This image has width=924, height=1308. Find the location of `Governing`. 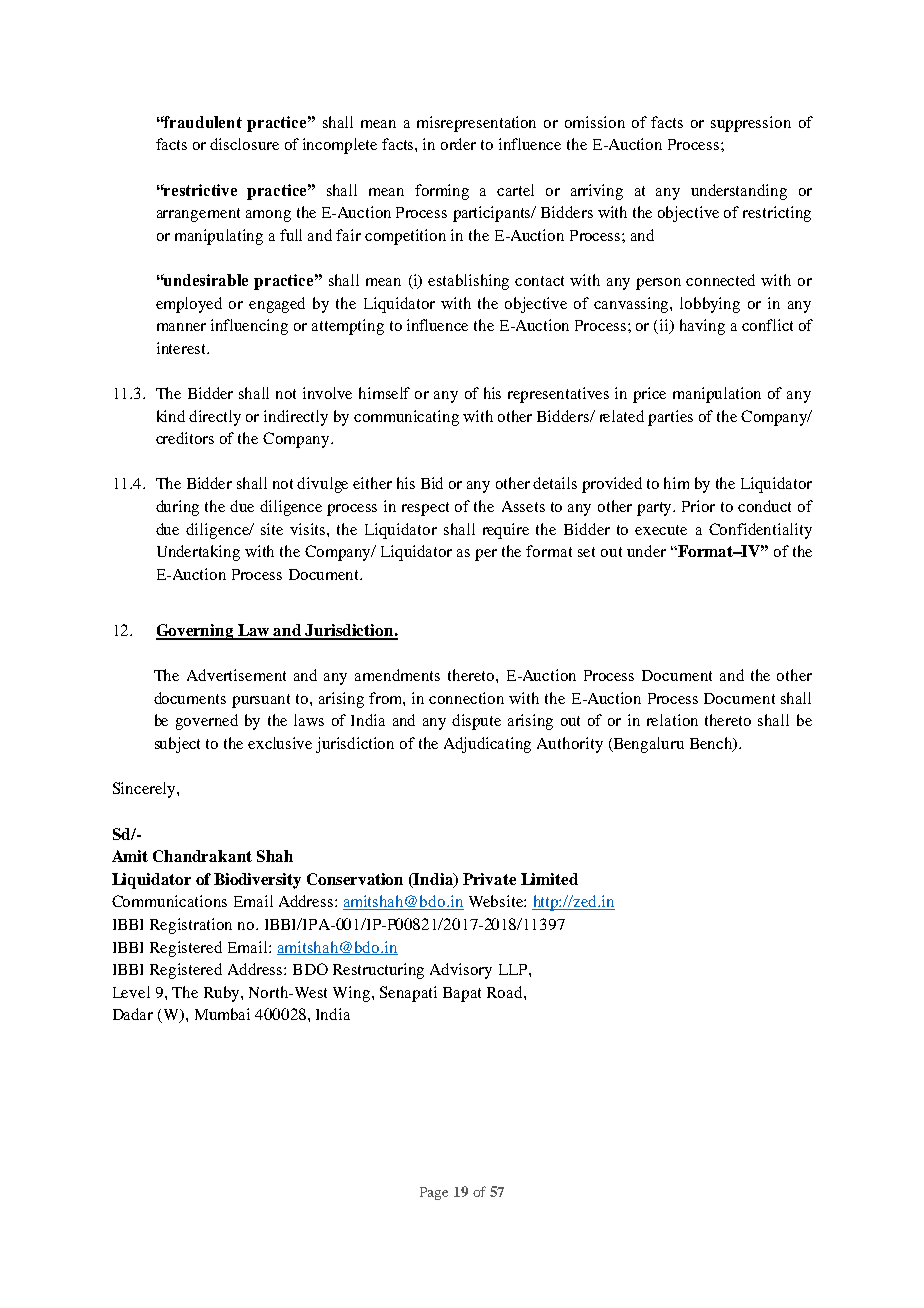

Governing is located at coordinates (196, 632).
